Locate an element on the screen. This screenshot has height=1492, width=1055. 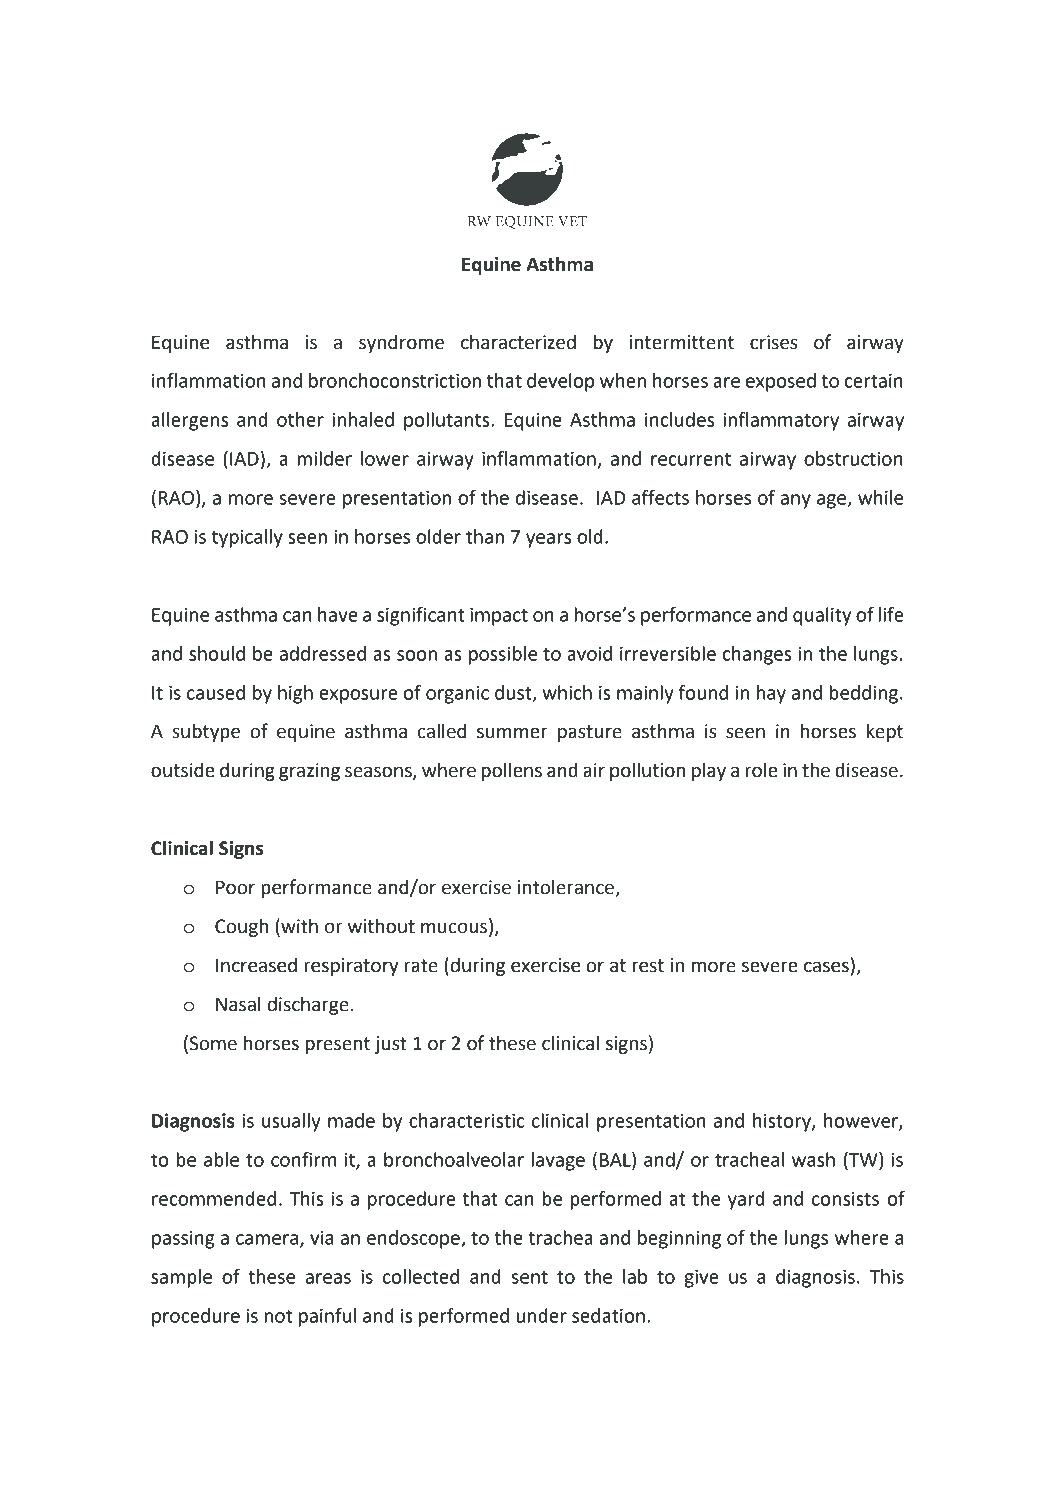
develop is located at coordinates (561, 382).
